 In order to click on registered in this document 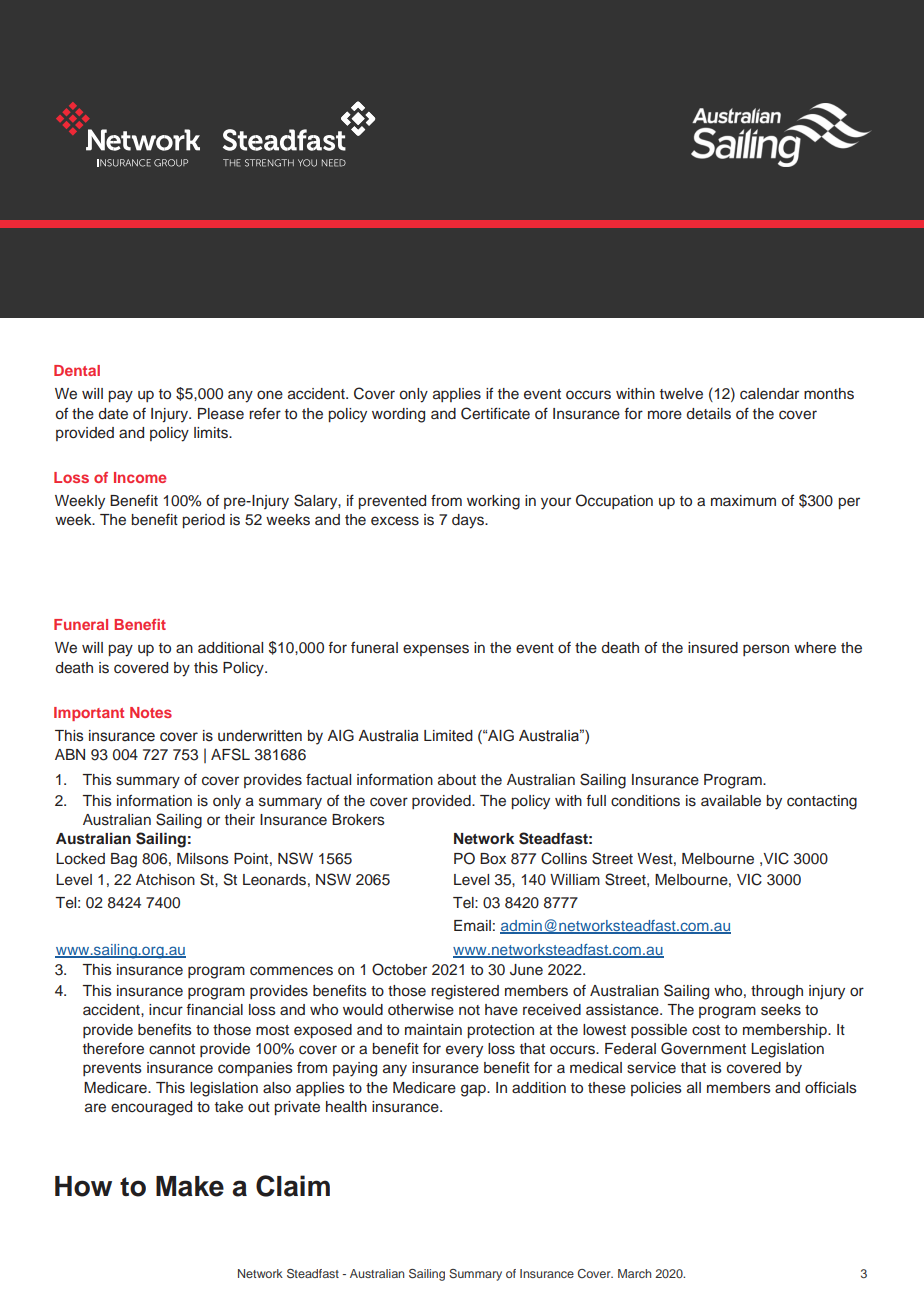, I will do `click(465, 992)`.
